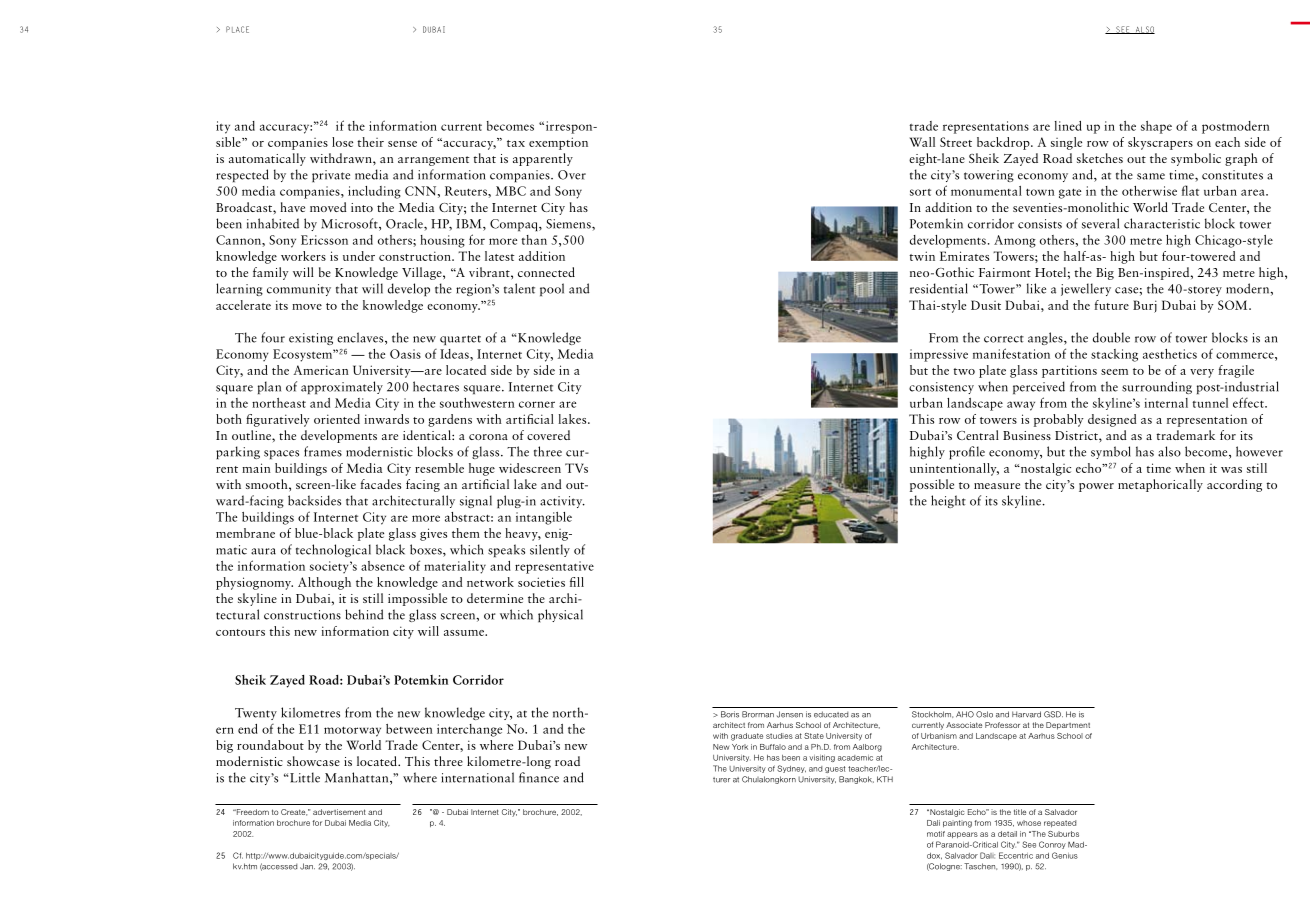 This screenshot has width=1310, height=924. Describe the element at coordinates (1114, 372) in the screenshot. I see `seem` at that location.
